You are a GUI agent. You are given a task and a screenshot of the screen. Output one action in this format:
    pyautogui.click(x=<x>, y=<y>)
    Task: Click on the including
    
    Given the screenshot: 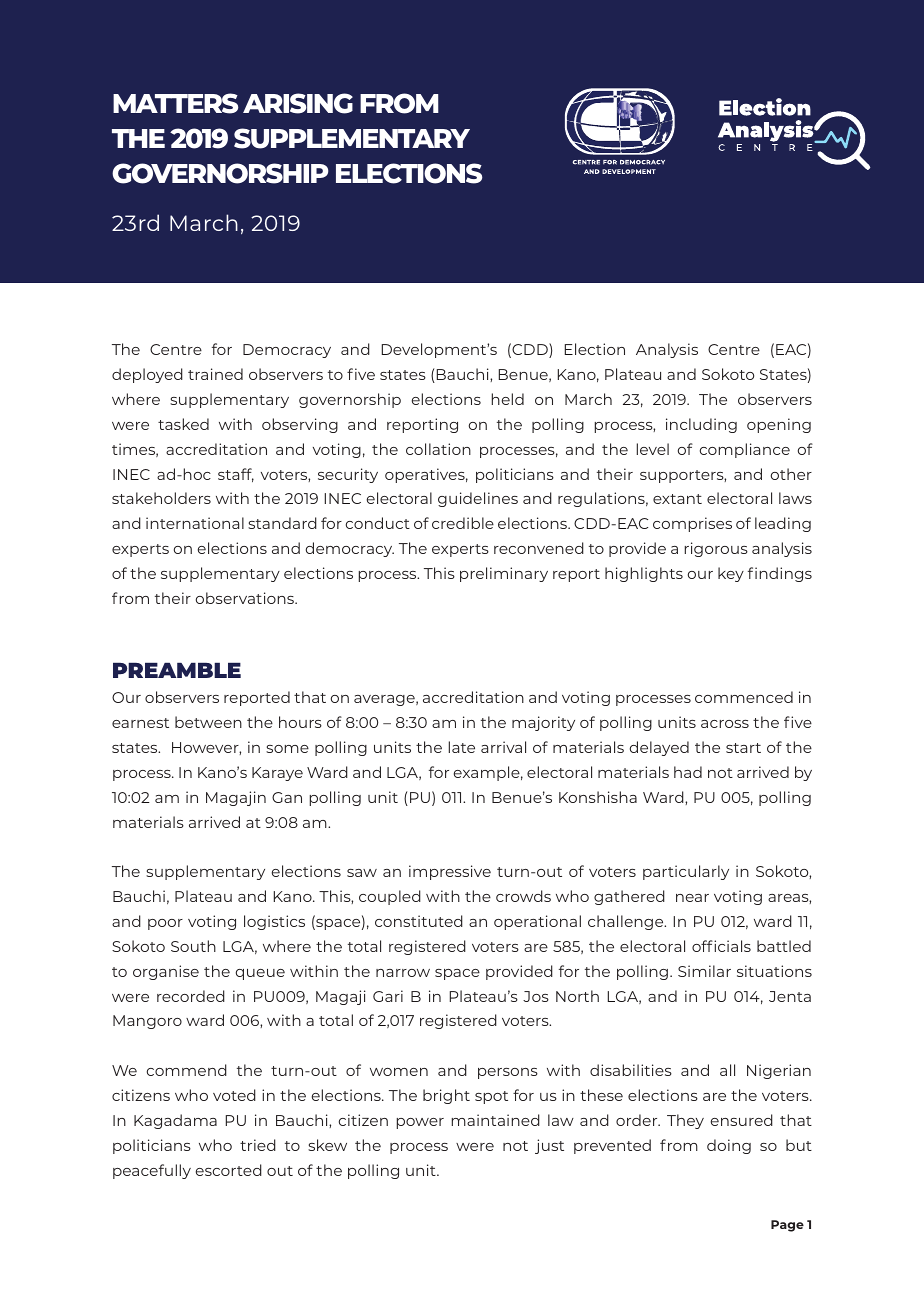 What is the action you would take?
    pyautogui.click(x=701, y=425)
